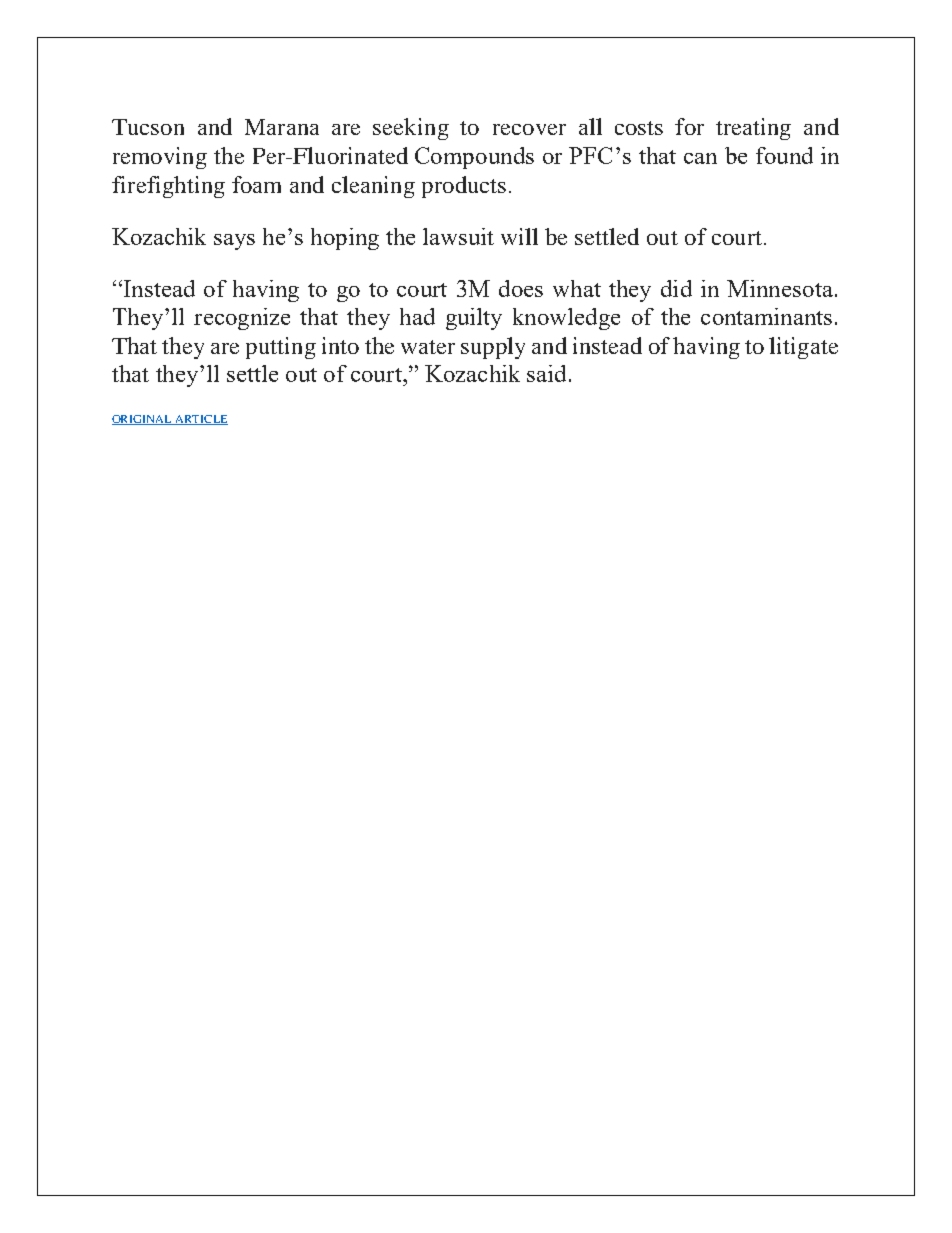 The width and height of the image is (952, 1233). What do you see at coordinates (753, 129) in the image?
I see `treating` at bounding box center [753, 129].
